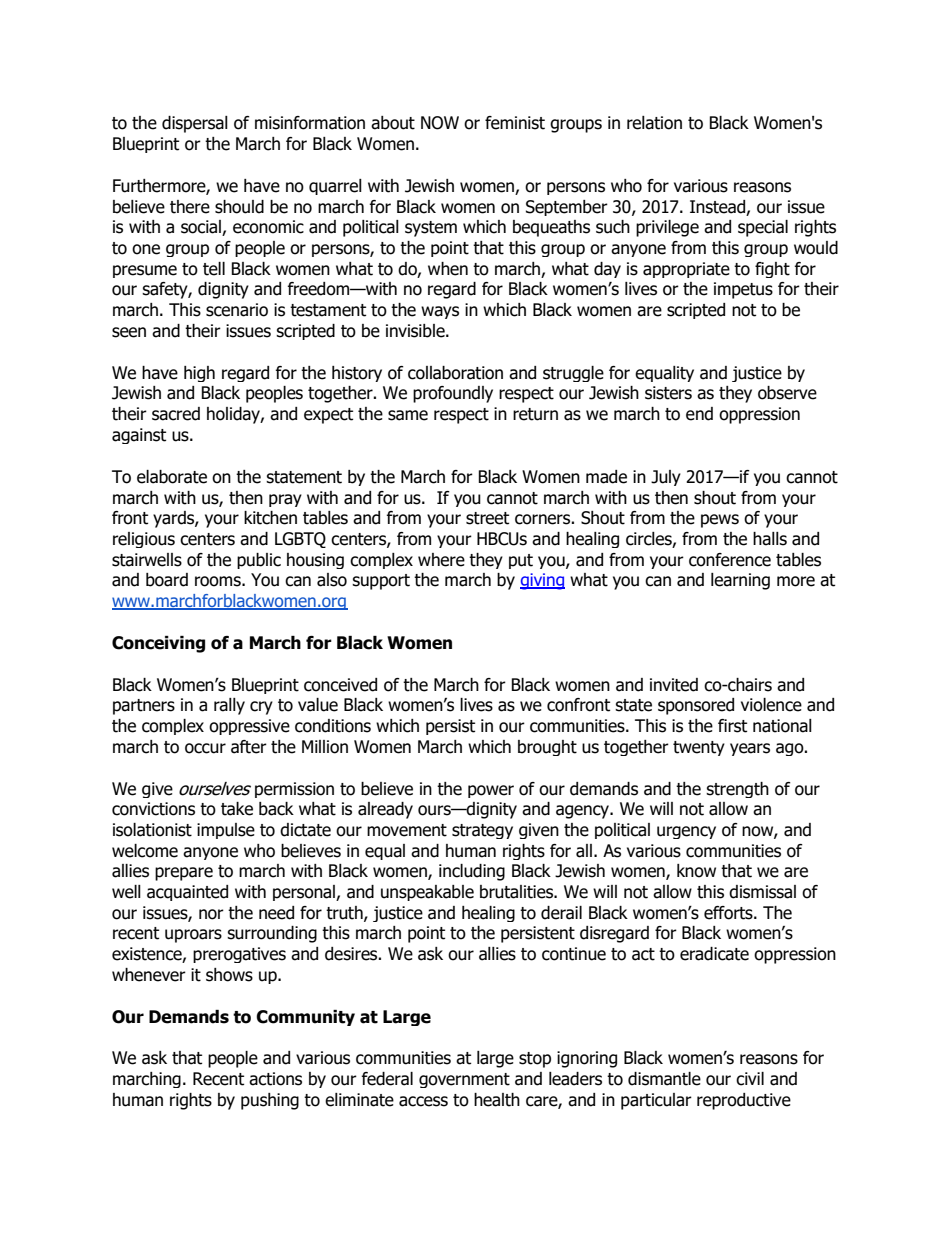 The width and height of the page is (952, 1233). I want to click on dispersal, so click(195, 124).
